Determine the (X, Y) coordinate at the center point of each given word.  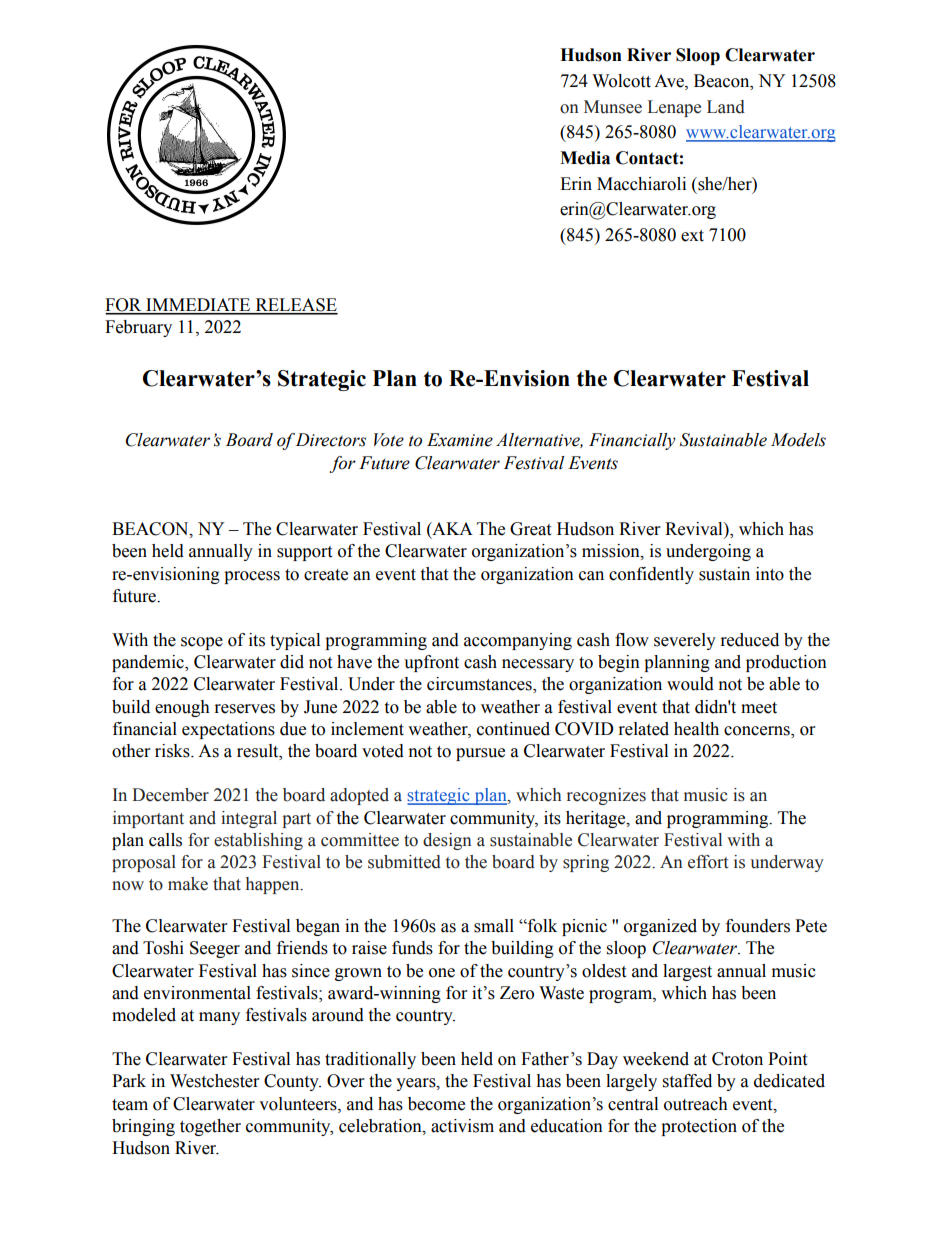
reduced (750, 640)
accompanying (518, 641)
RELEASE (295, 306)
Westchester (214, 1081)
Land (726, 107)
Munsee (613, 107)
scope (202, 643)
